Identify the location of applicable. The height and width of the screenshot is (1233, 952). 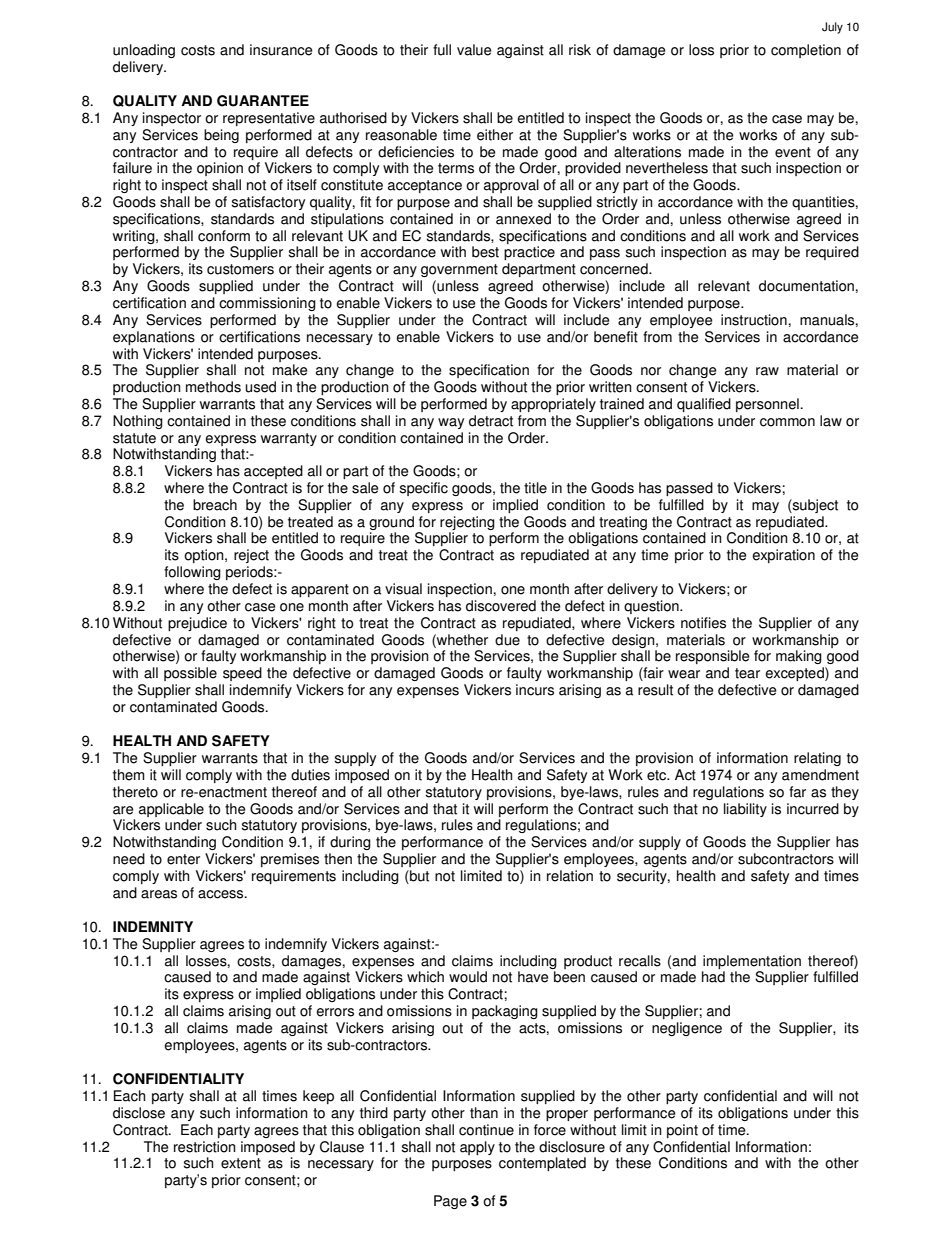
(171, 810).
